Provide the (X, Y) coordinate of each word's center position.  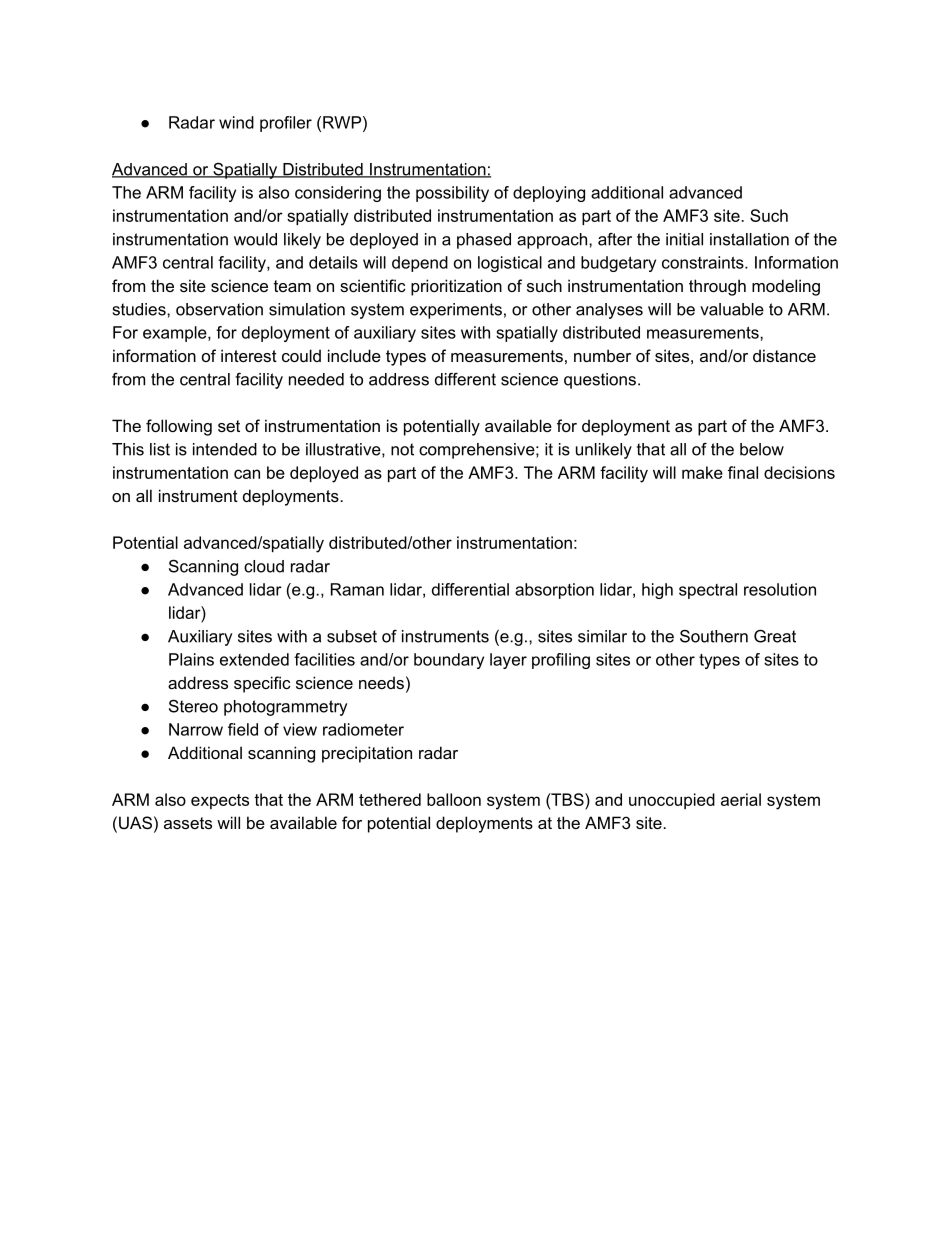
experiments (456, 311)
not (402, 449)
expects (220, 801)
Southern (714, 636)
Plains (191, 659)
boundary (449, 661)
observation (219, 309)
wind (236, 122)
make (702, 472)
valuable (732, 309)
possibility (452, 194)
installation (749, 239)
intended (225, 449)
